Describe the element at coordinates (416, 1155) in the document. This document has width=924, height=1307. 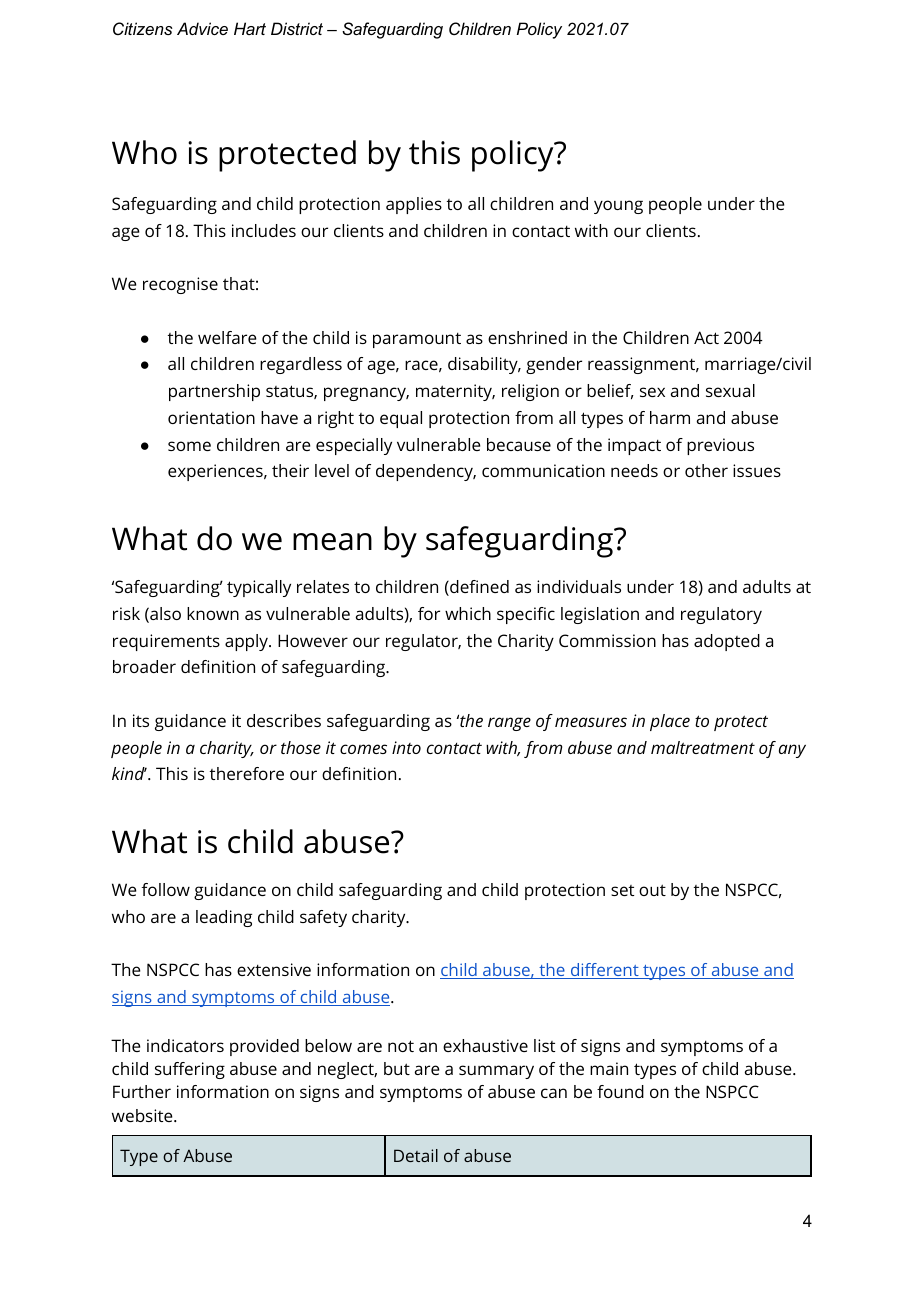
I see `Detail` at that location.
